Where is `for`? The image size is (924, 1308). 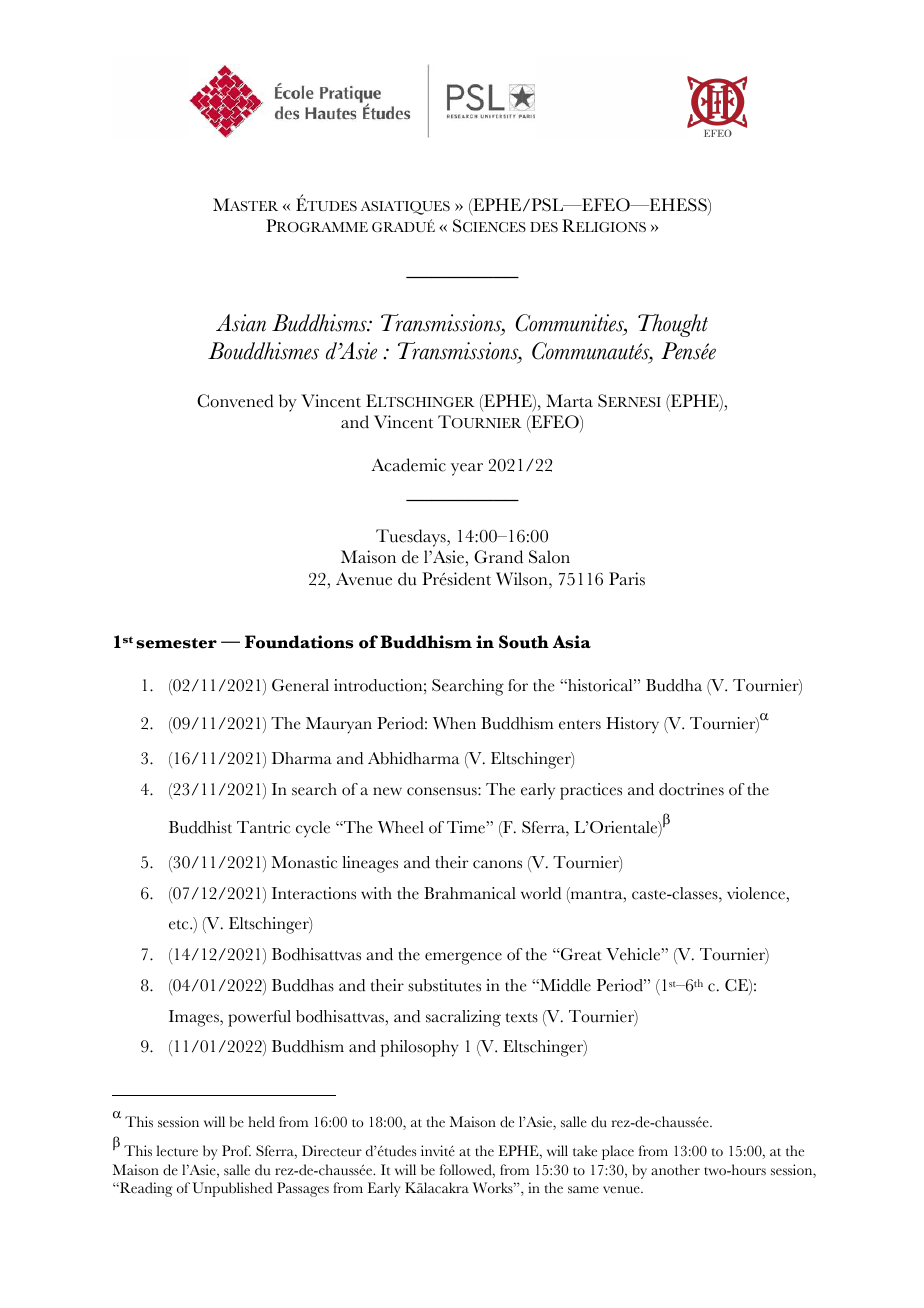 for is located at coordinates (518, 685).
